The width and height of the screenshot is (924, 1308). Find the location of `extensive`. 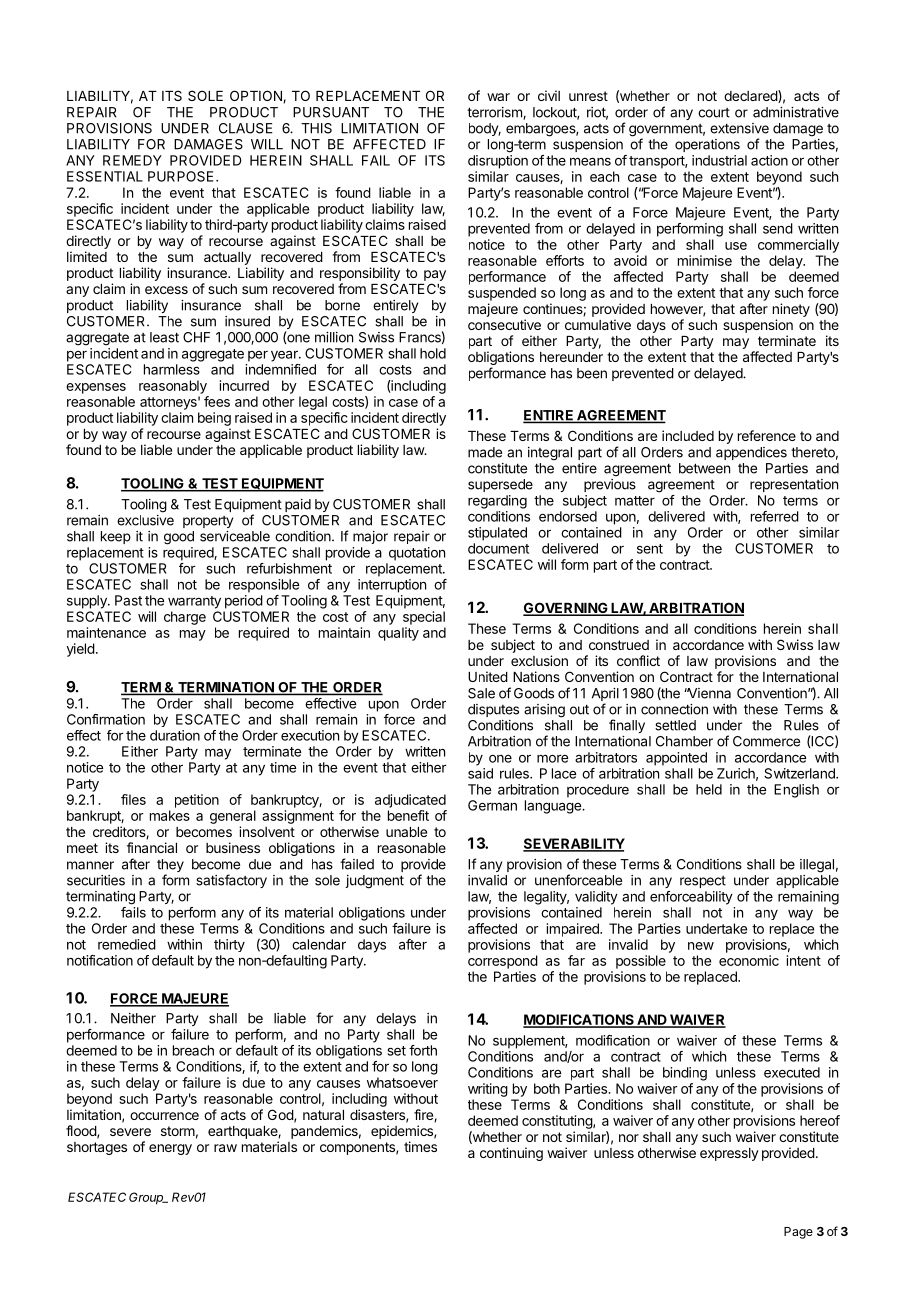

extensive is located at coordinates (739, 128).
